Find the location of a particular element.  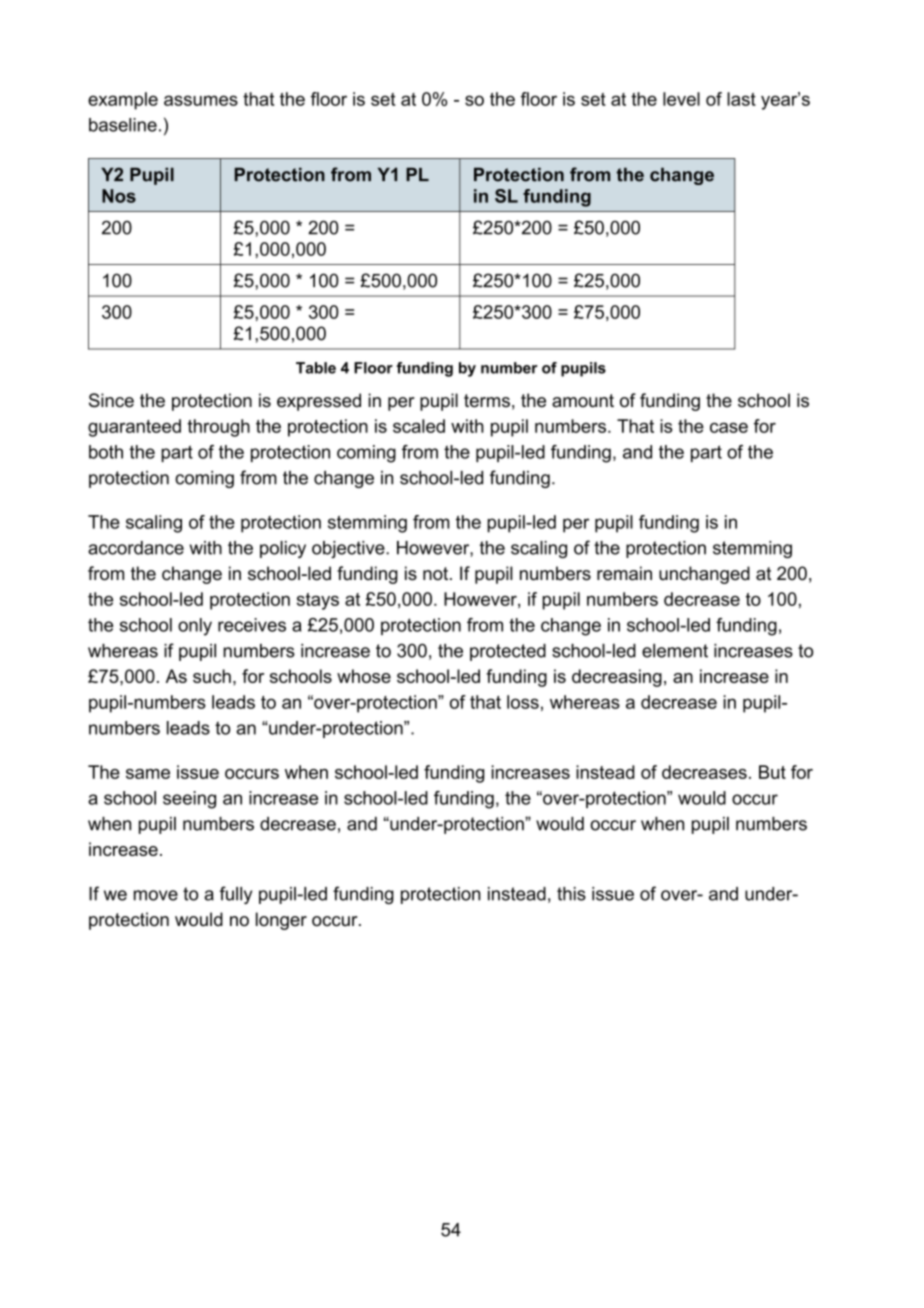

move is located at coordinates (156, 895).
